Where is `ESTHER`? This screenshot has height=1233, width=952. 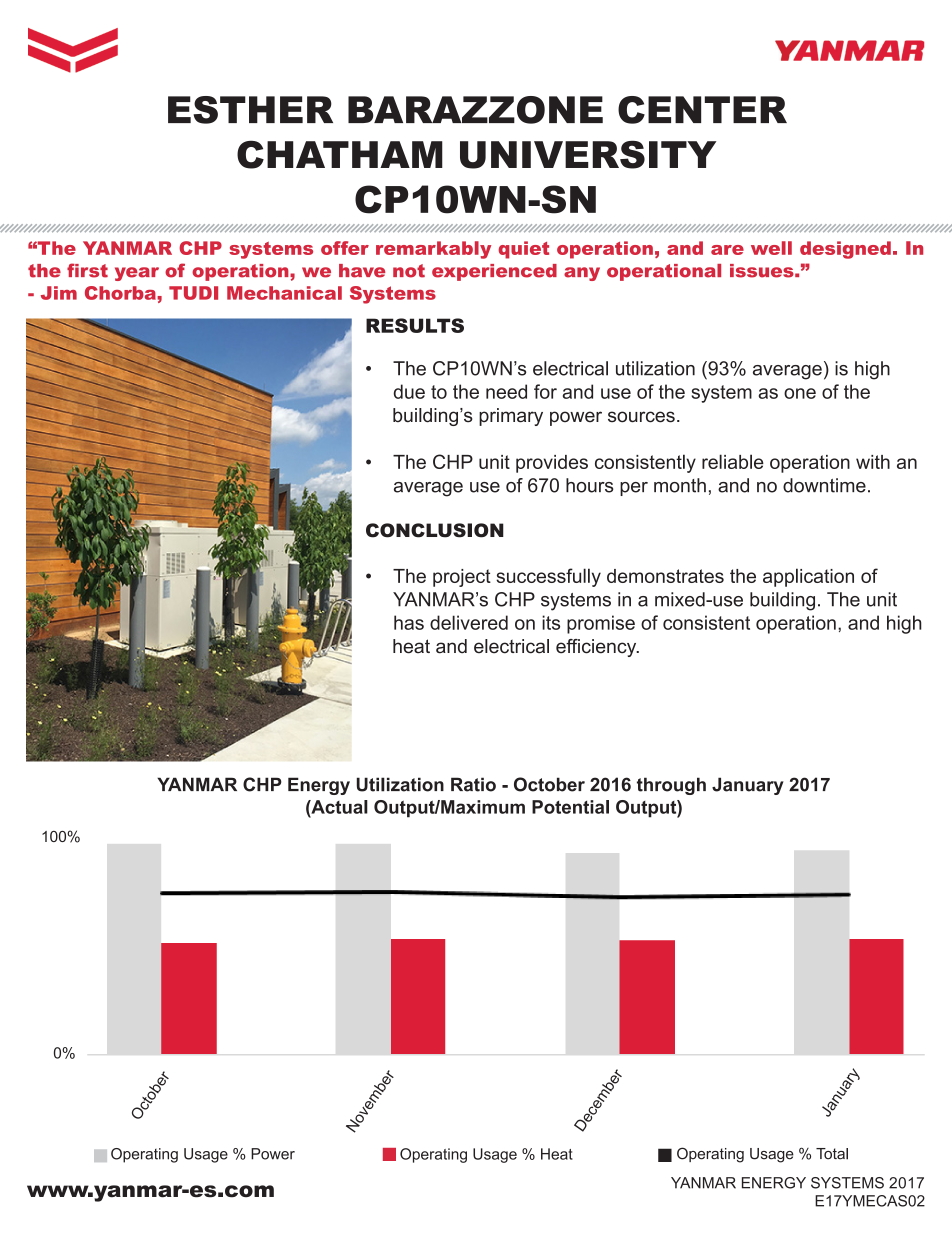 ESTHER is located at coordinates (250, 110).
